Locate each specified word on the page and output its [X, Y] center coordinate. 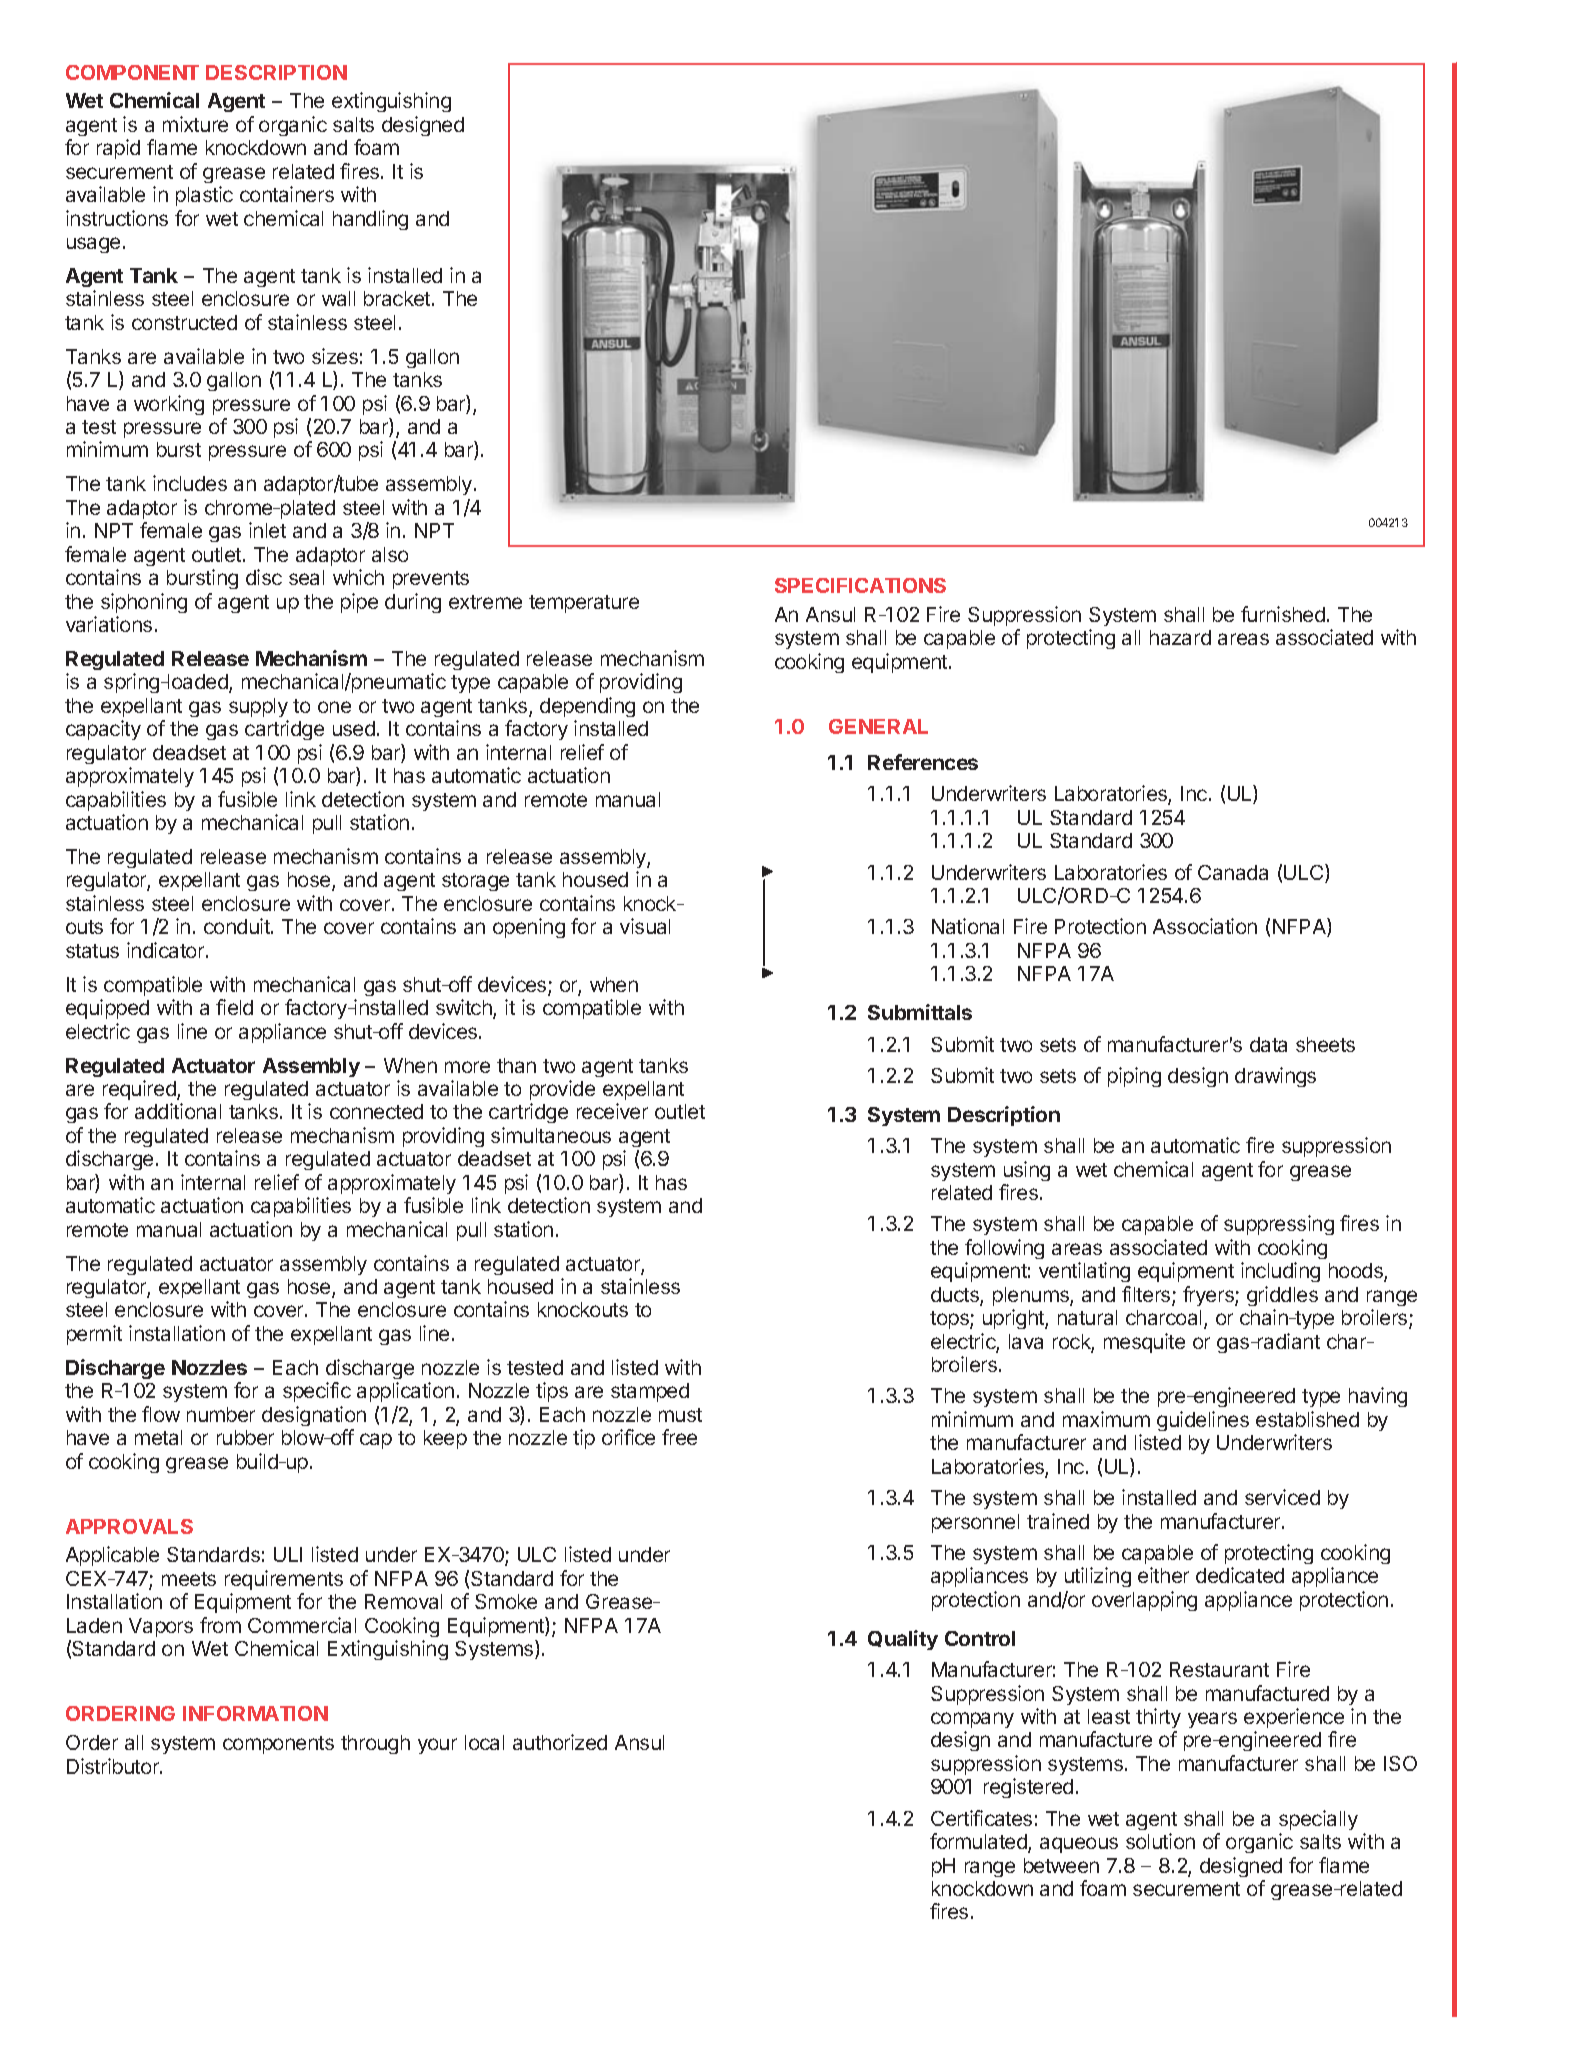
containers [287, 194]
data [1268, 1044]
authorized [560, 1742]
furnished [1283, 614]
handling [370, 220]
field [234, 1007]
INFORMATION [255, 1713]
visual [645, 926]
